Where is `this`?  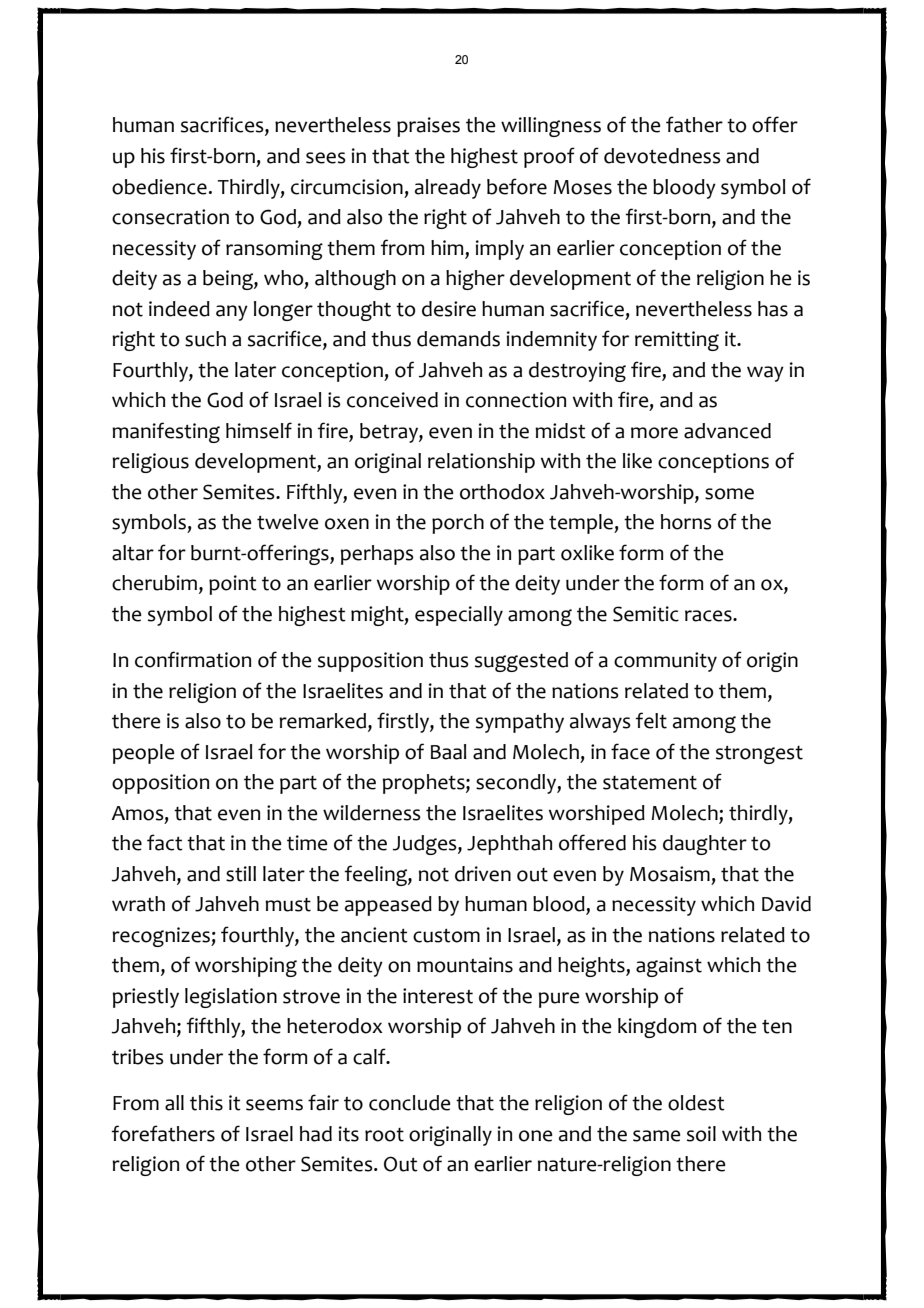 this is located at coordinates (206, 1103).
